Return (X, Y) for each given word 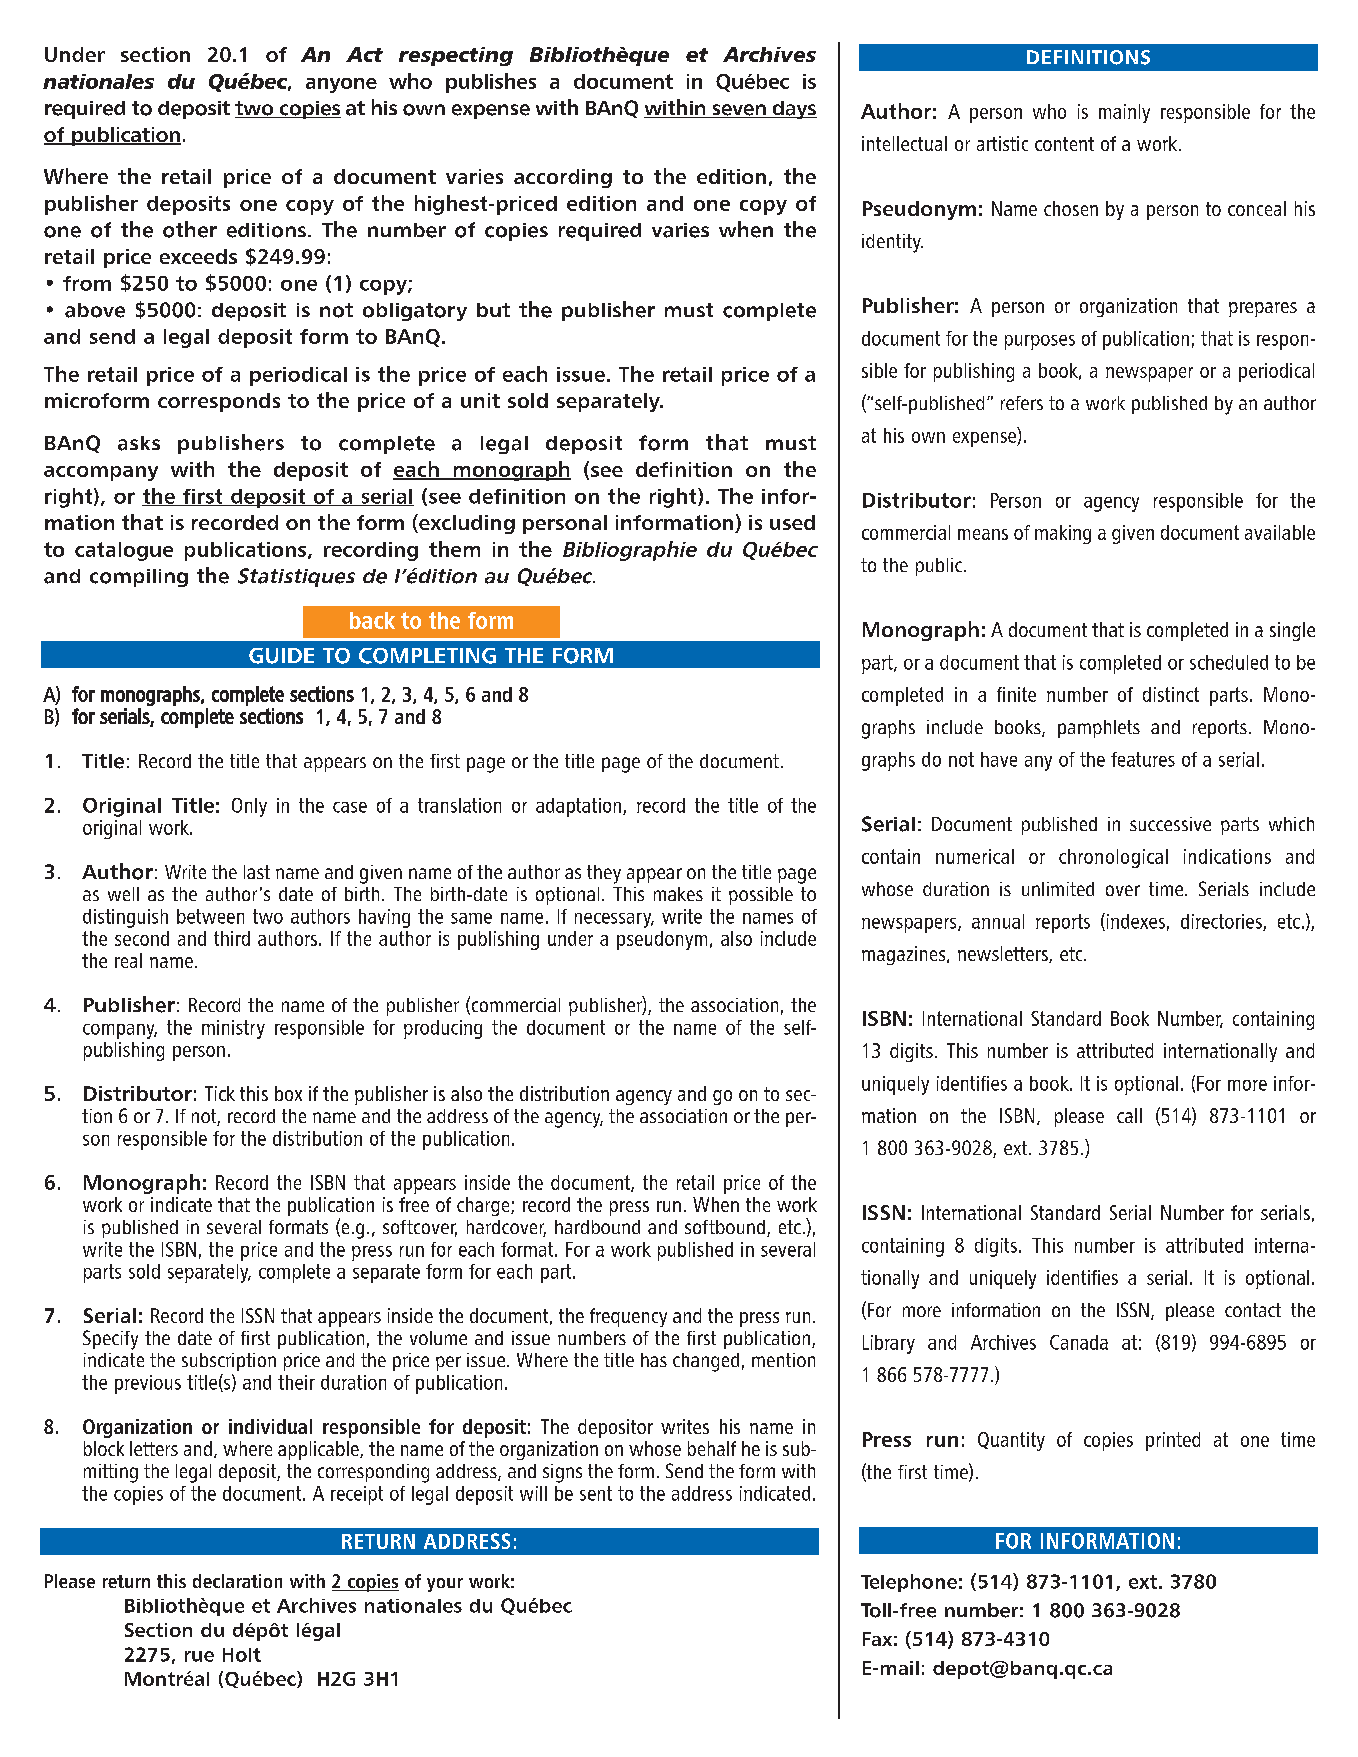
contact (1253, 1310)
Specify (110, 1340)
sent (596, 1493)
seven (739, 111)
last (257, 872)
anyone (341, 85)
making (1063, 534)
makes (678, 894)
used (792, 522)
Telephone (909, 1583)
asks (139, 443)
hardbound (597, 1227)
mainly (1124, 113)
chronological (1113, 858)
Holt (242, 1655)
